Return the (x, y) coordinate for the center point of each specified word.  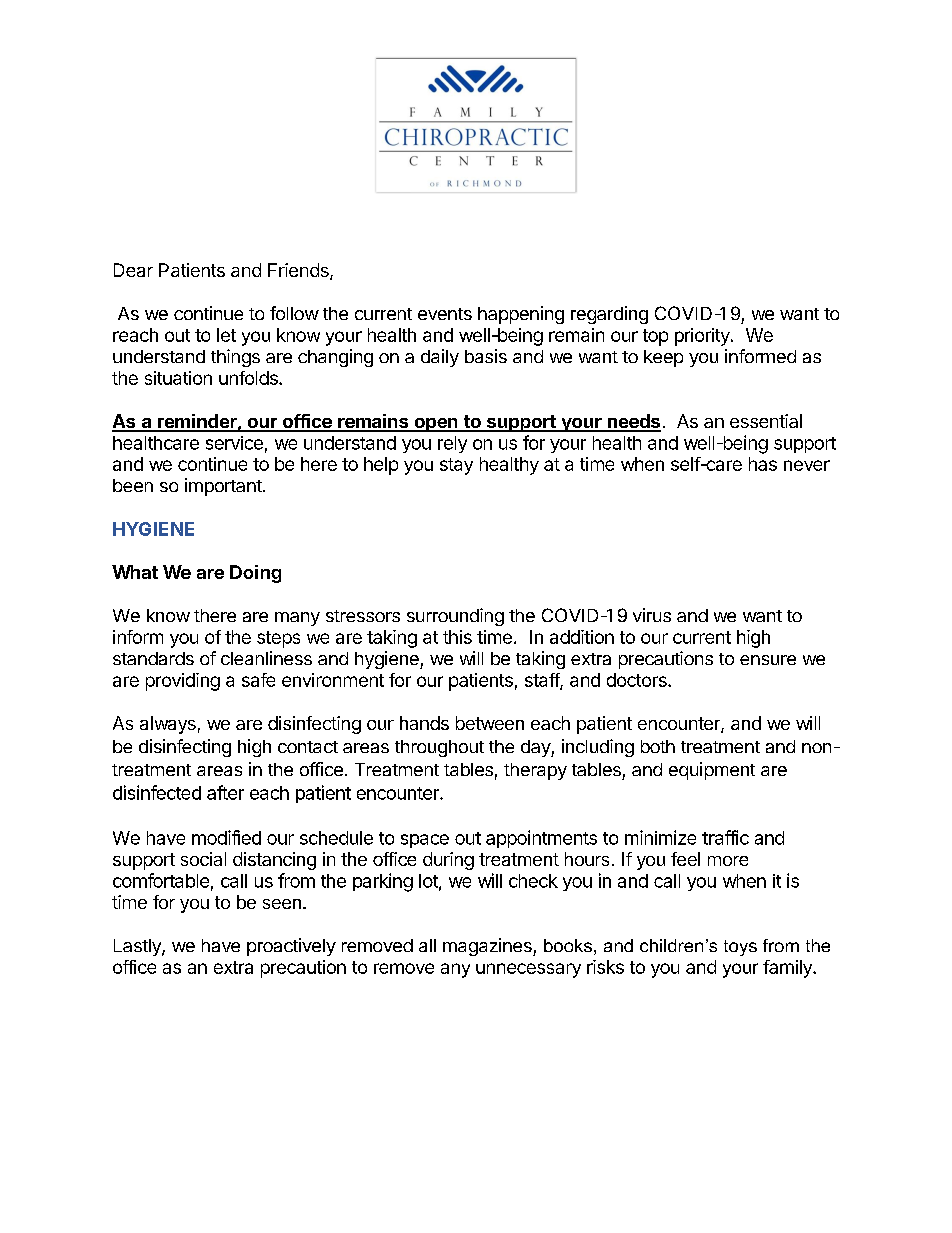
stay (456, 466)
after (225, 792)
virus (652, 615)
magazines (488, 947)
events (445, 314)
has (763, 464)
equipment (712, 771)
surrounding (455, 617)
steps (278, 639)
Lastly (138, 947)
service (234, 443)
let (226, 335)
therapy (535, 771)
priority (703, 337)
